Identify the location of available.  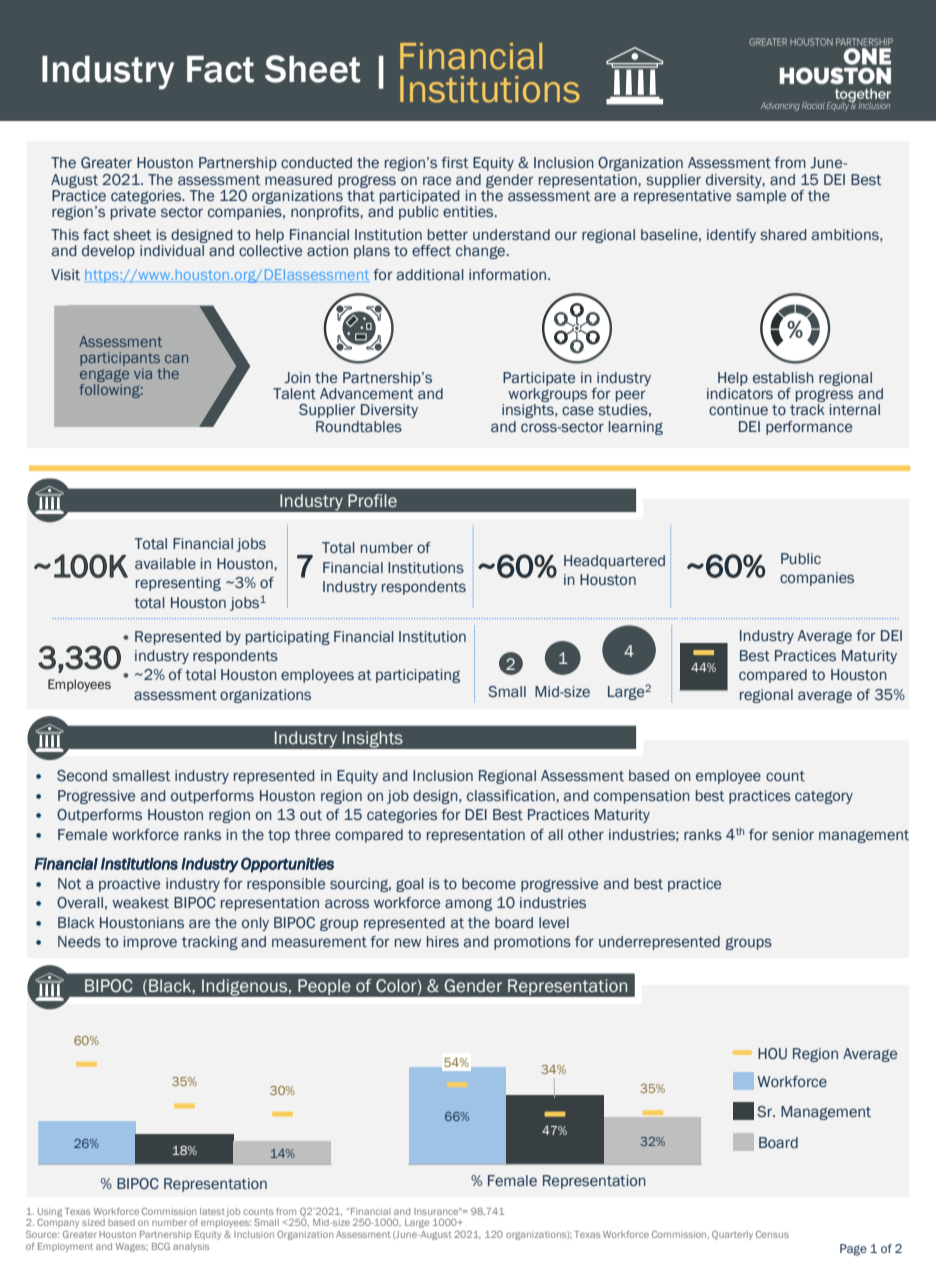
(165, 563).
